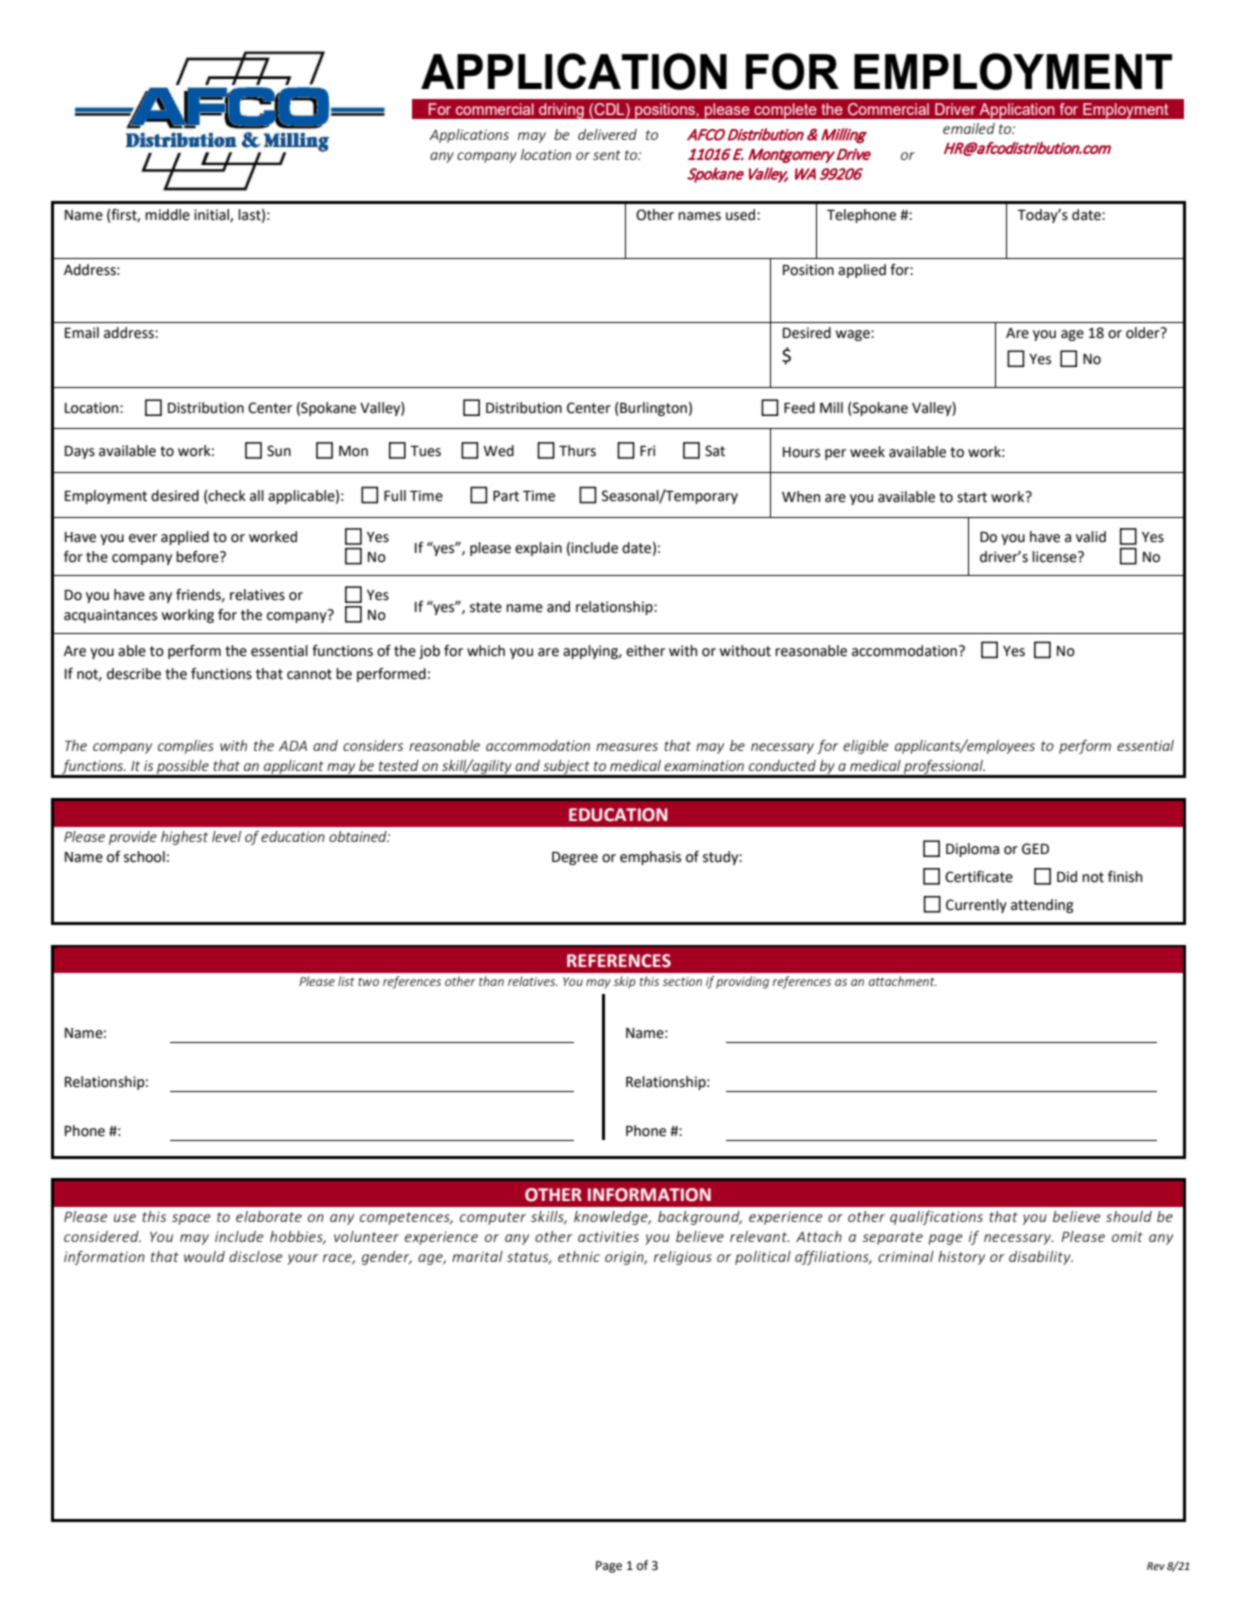 The height and width of the screenshot is (1600, 1236). I want to click on disability, so click(1041, 1258).
